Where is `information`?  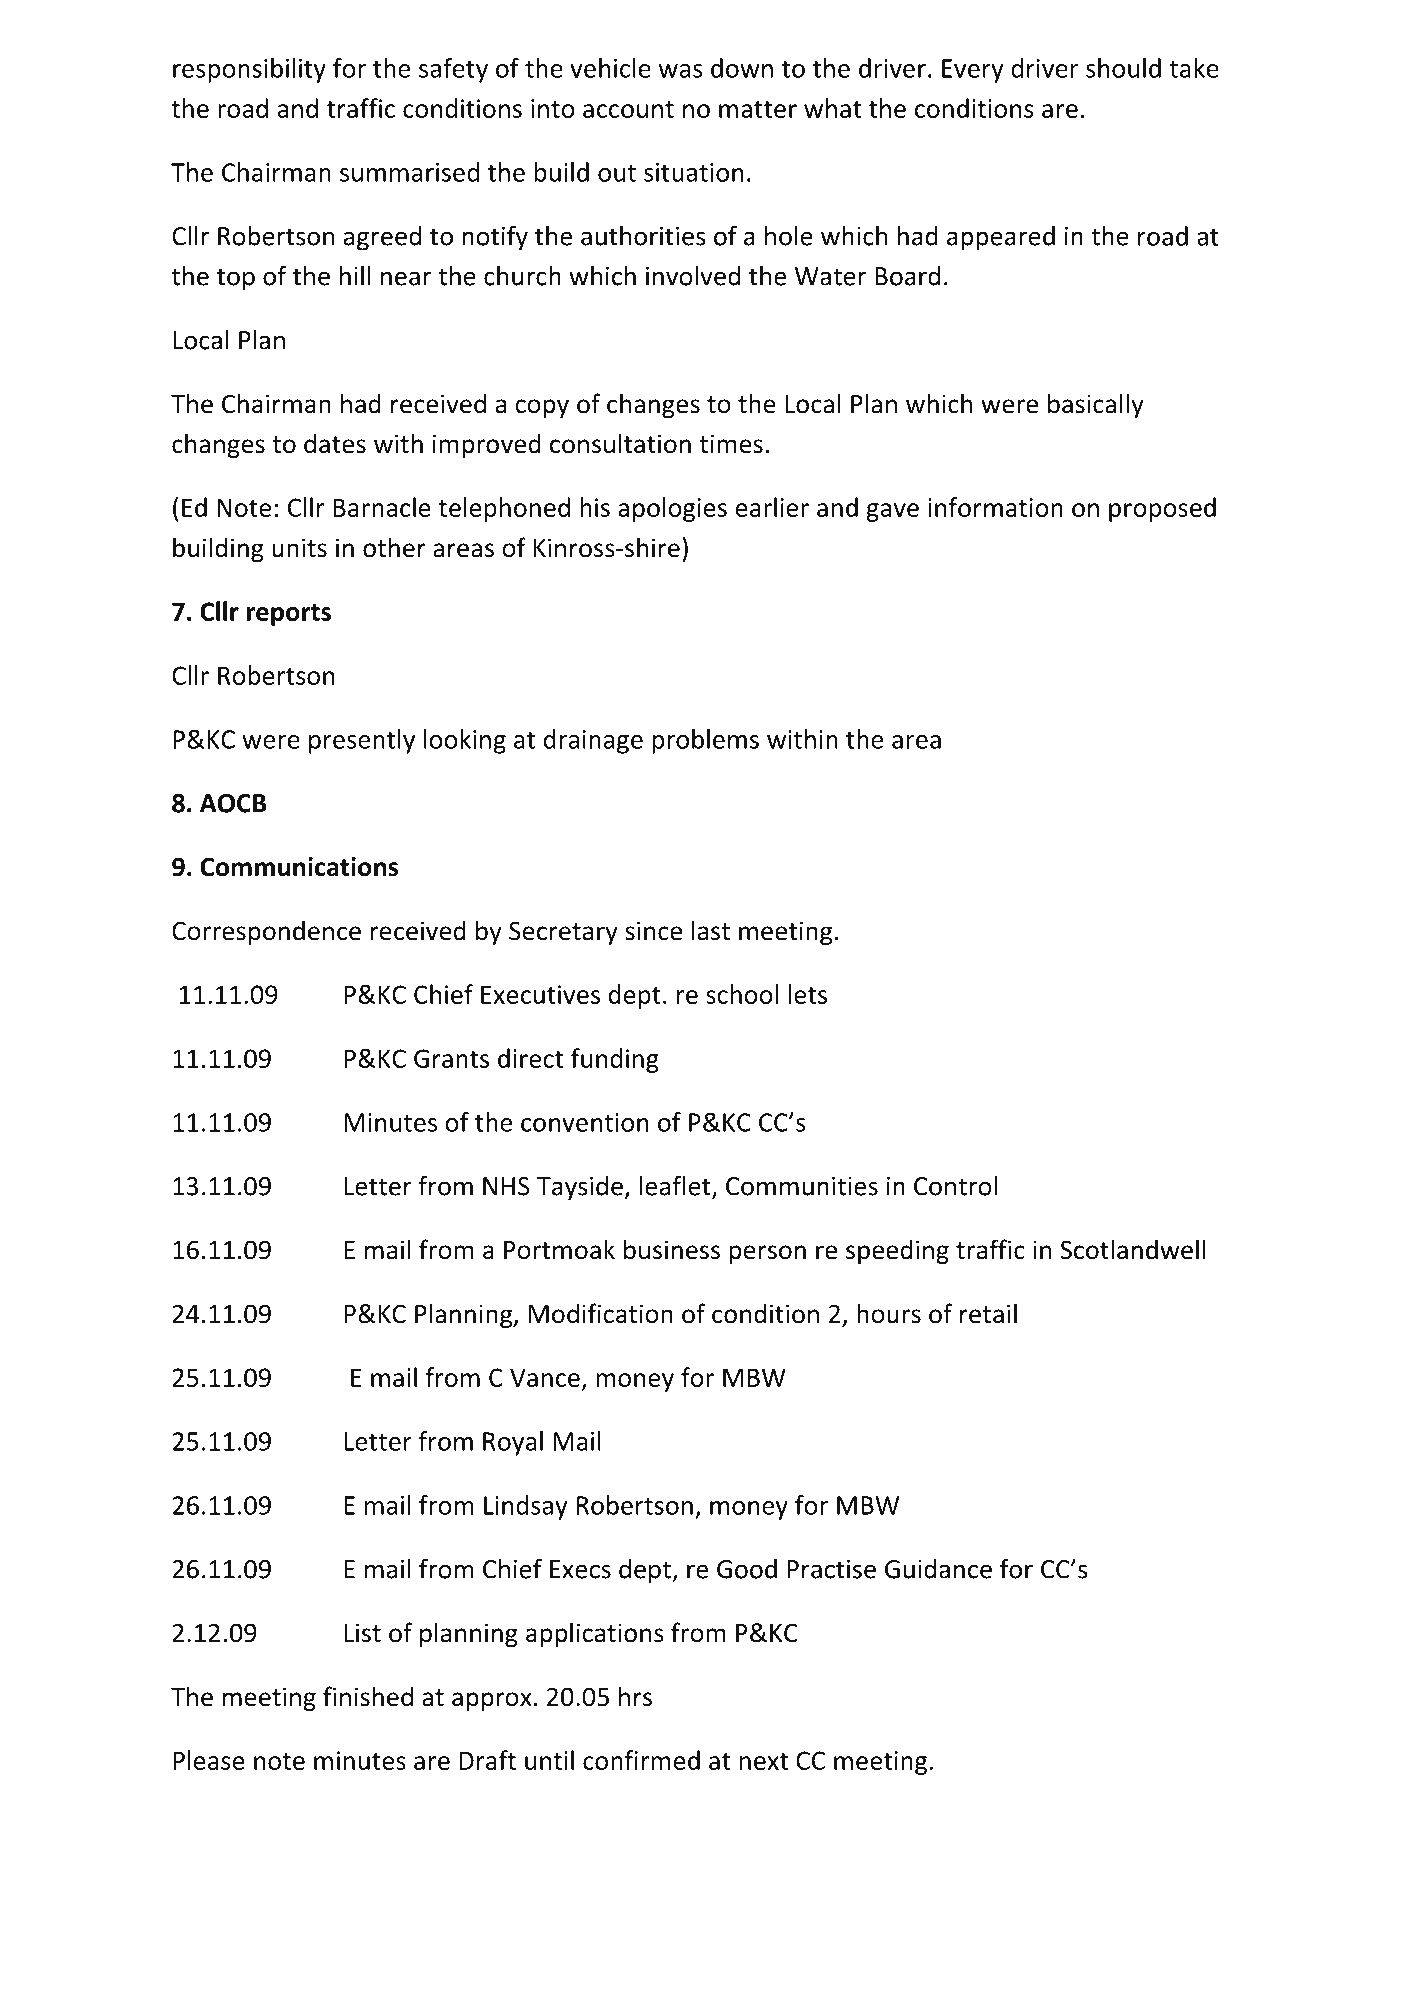
information is located at coordinates (995, 507).
